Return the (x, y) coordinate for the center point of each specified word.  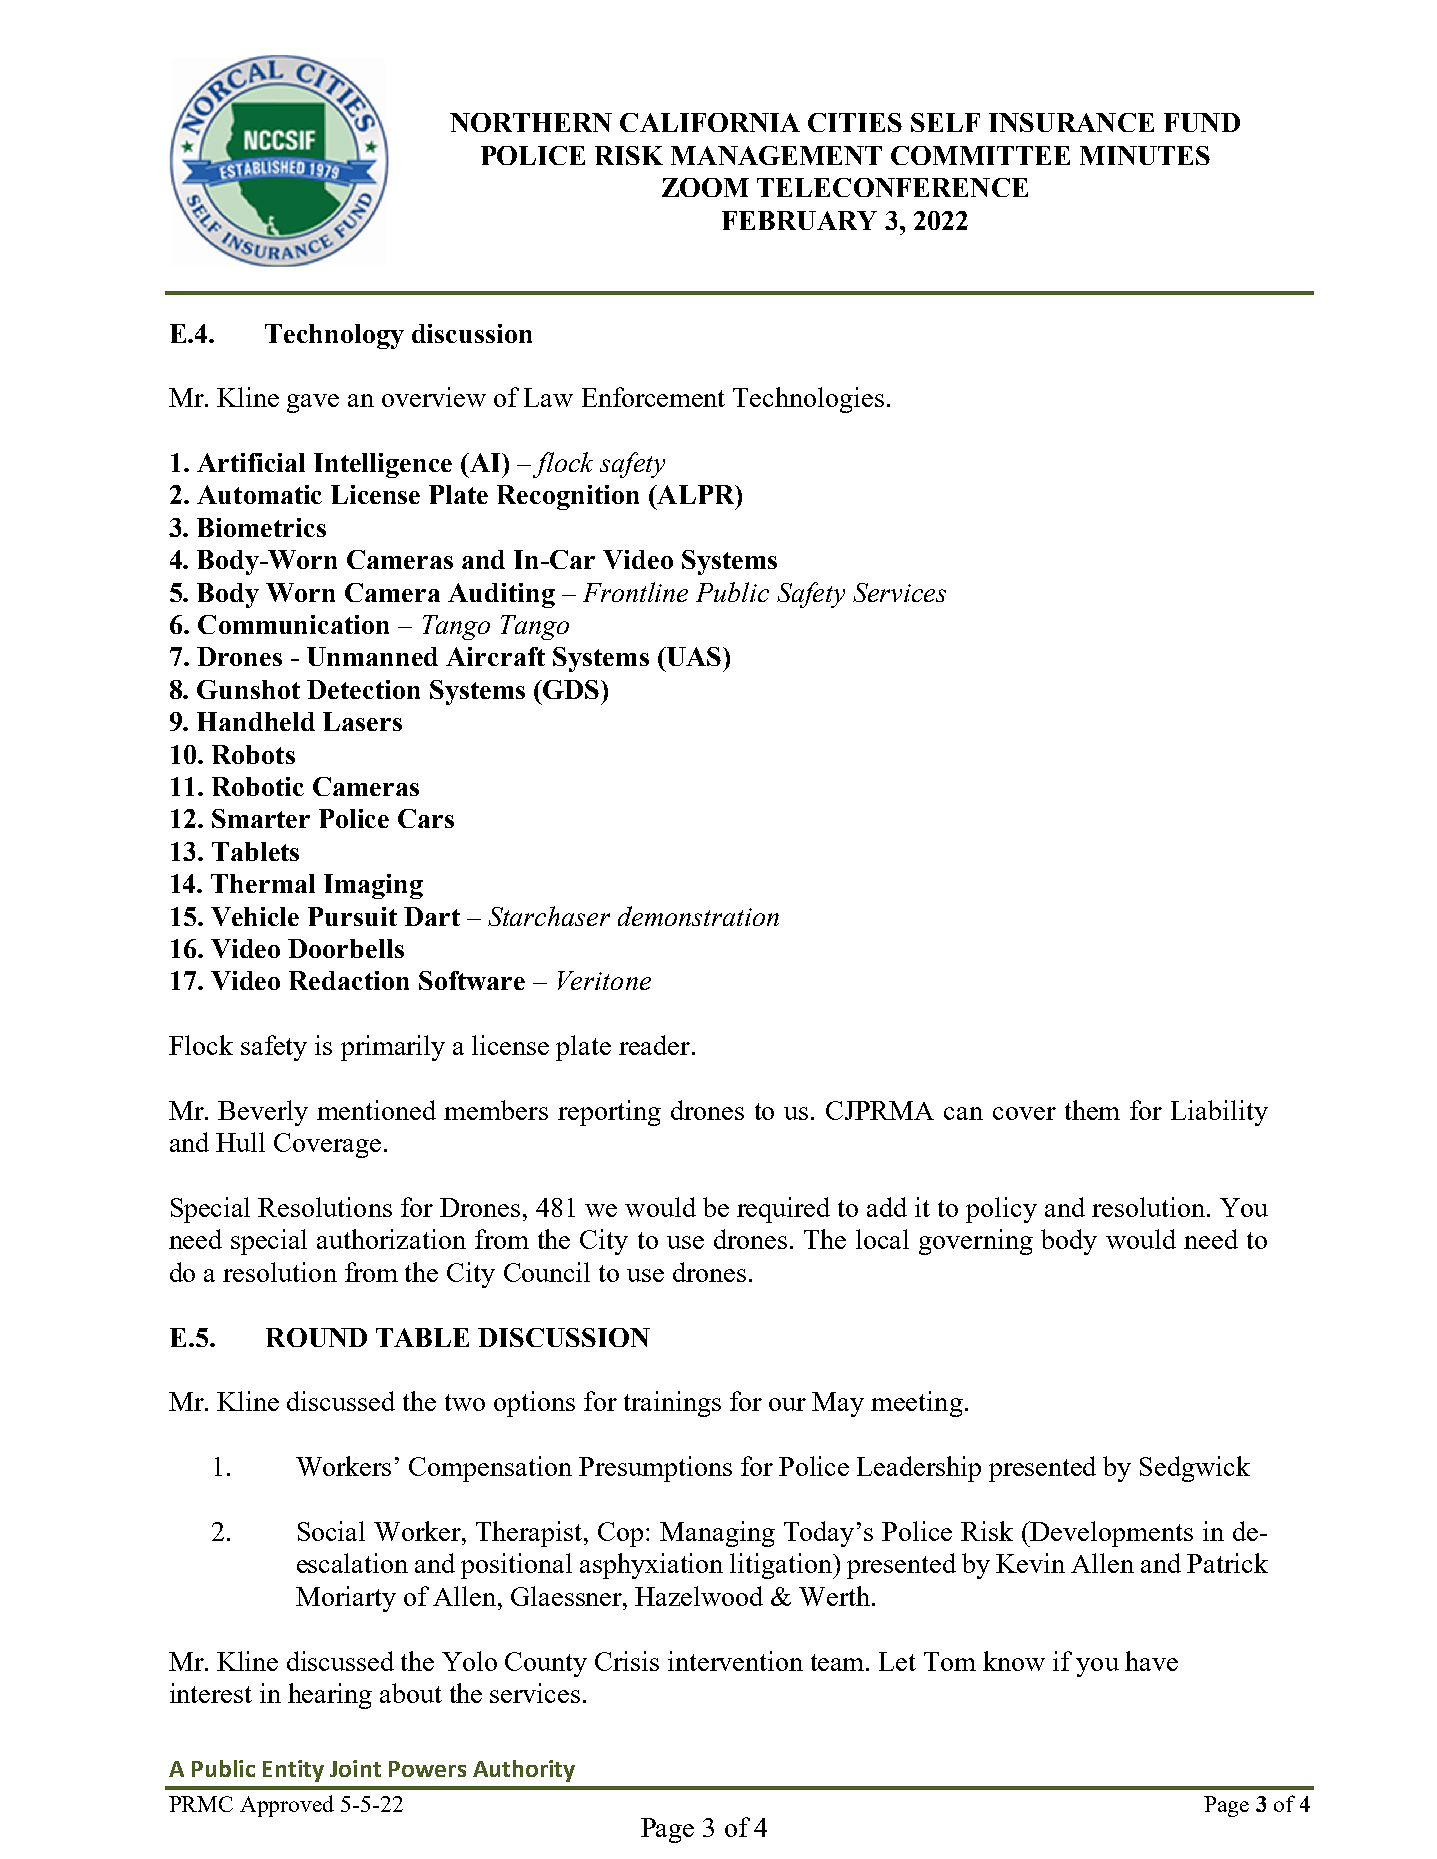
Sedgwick (1195, 1469)
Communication (293, 624)
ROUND (316, 1337)
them (1092, 1110)
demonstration (698, 916)
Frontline (635, 592)
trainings (672, 1404)
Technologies (808, 400)
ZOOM (705, 187)
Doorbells (346, 948)
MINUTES (1145, 155)
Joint (355, 1768)
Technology (334, 336)
